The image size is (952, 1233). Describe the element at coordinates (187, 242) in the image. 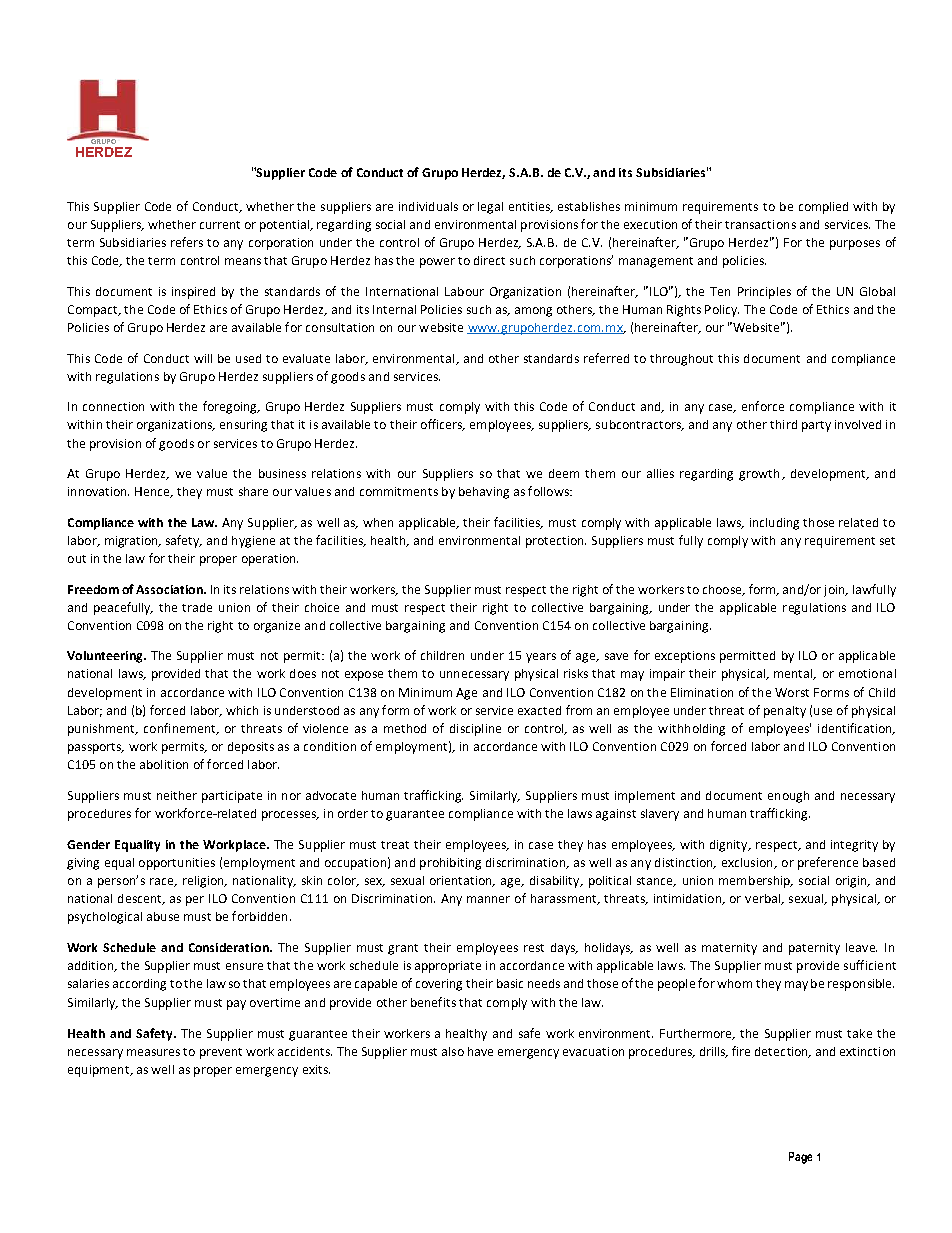

I see `refers` at that location.
